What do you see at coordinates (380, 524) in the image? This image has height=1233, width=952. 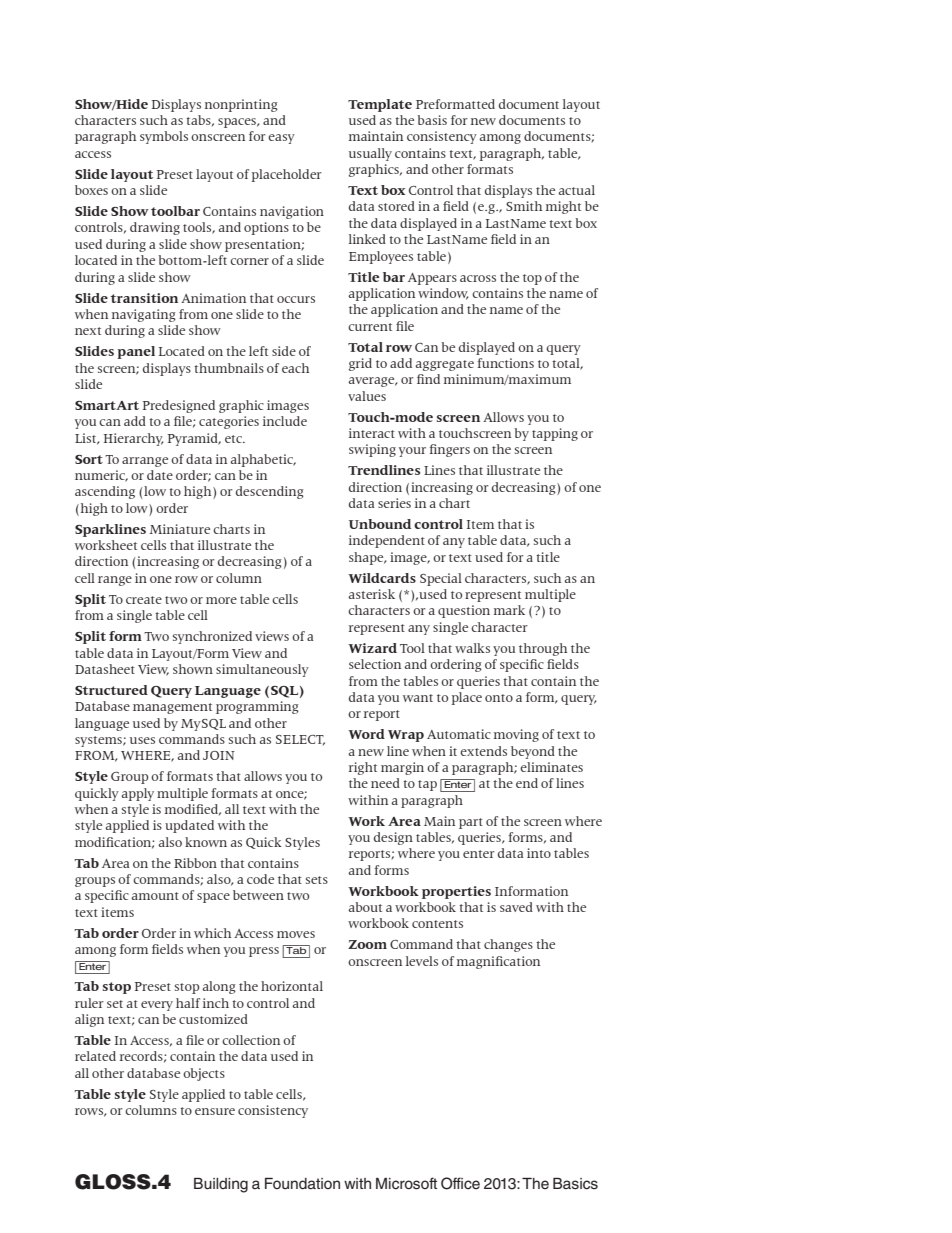 I see `Unbound` at bounding box center [380, 524].
